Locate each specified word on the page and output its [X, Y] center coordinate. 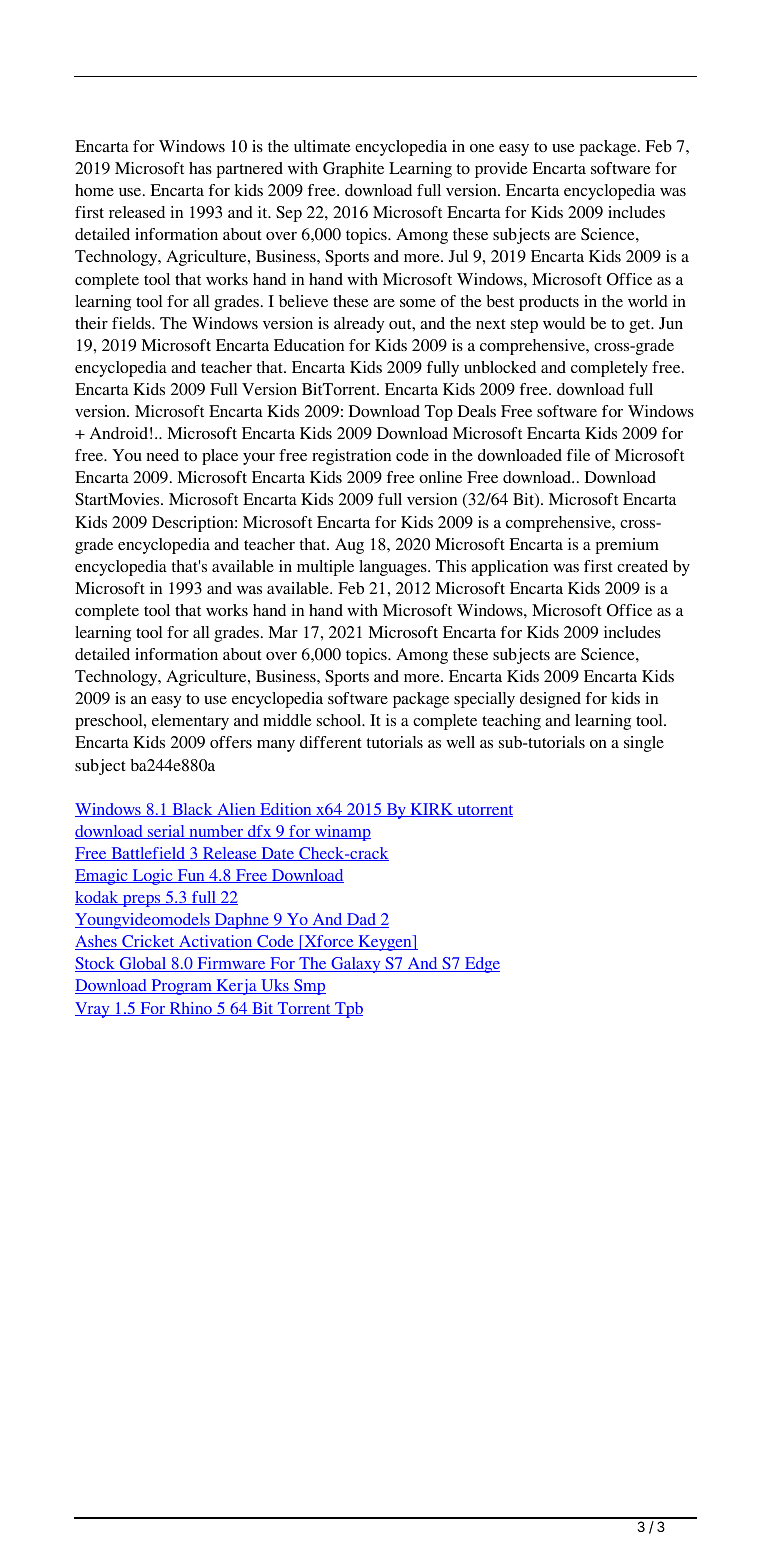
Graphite [353, 170]
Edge [481, 965]
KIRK [431, 810]
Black [192, 810]
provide [501, 170]
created [642, 566]
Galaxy [356, 965]
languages [394, 568]
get [641, 326]
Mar [283, 632]
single [644, 744]
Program [181, 987]
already [359, 325]
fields [132, 323]
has [200, 168]
